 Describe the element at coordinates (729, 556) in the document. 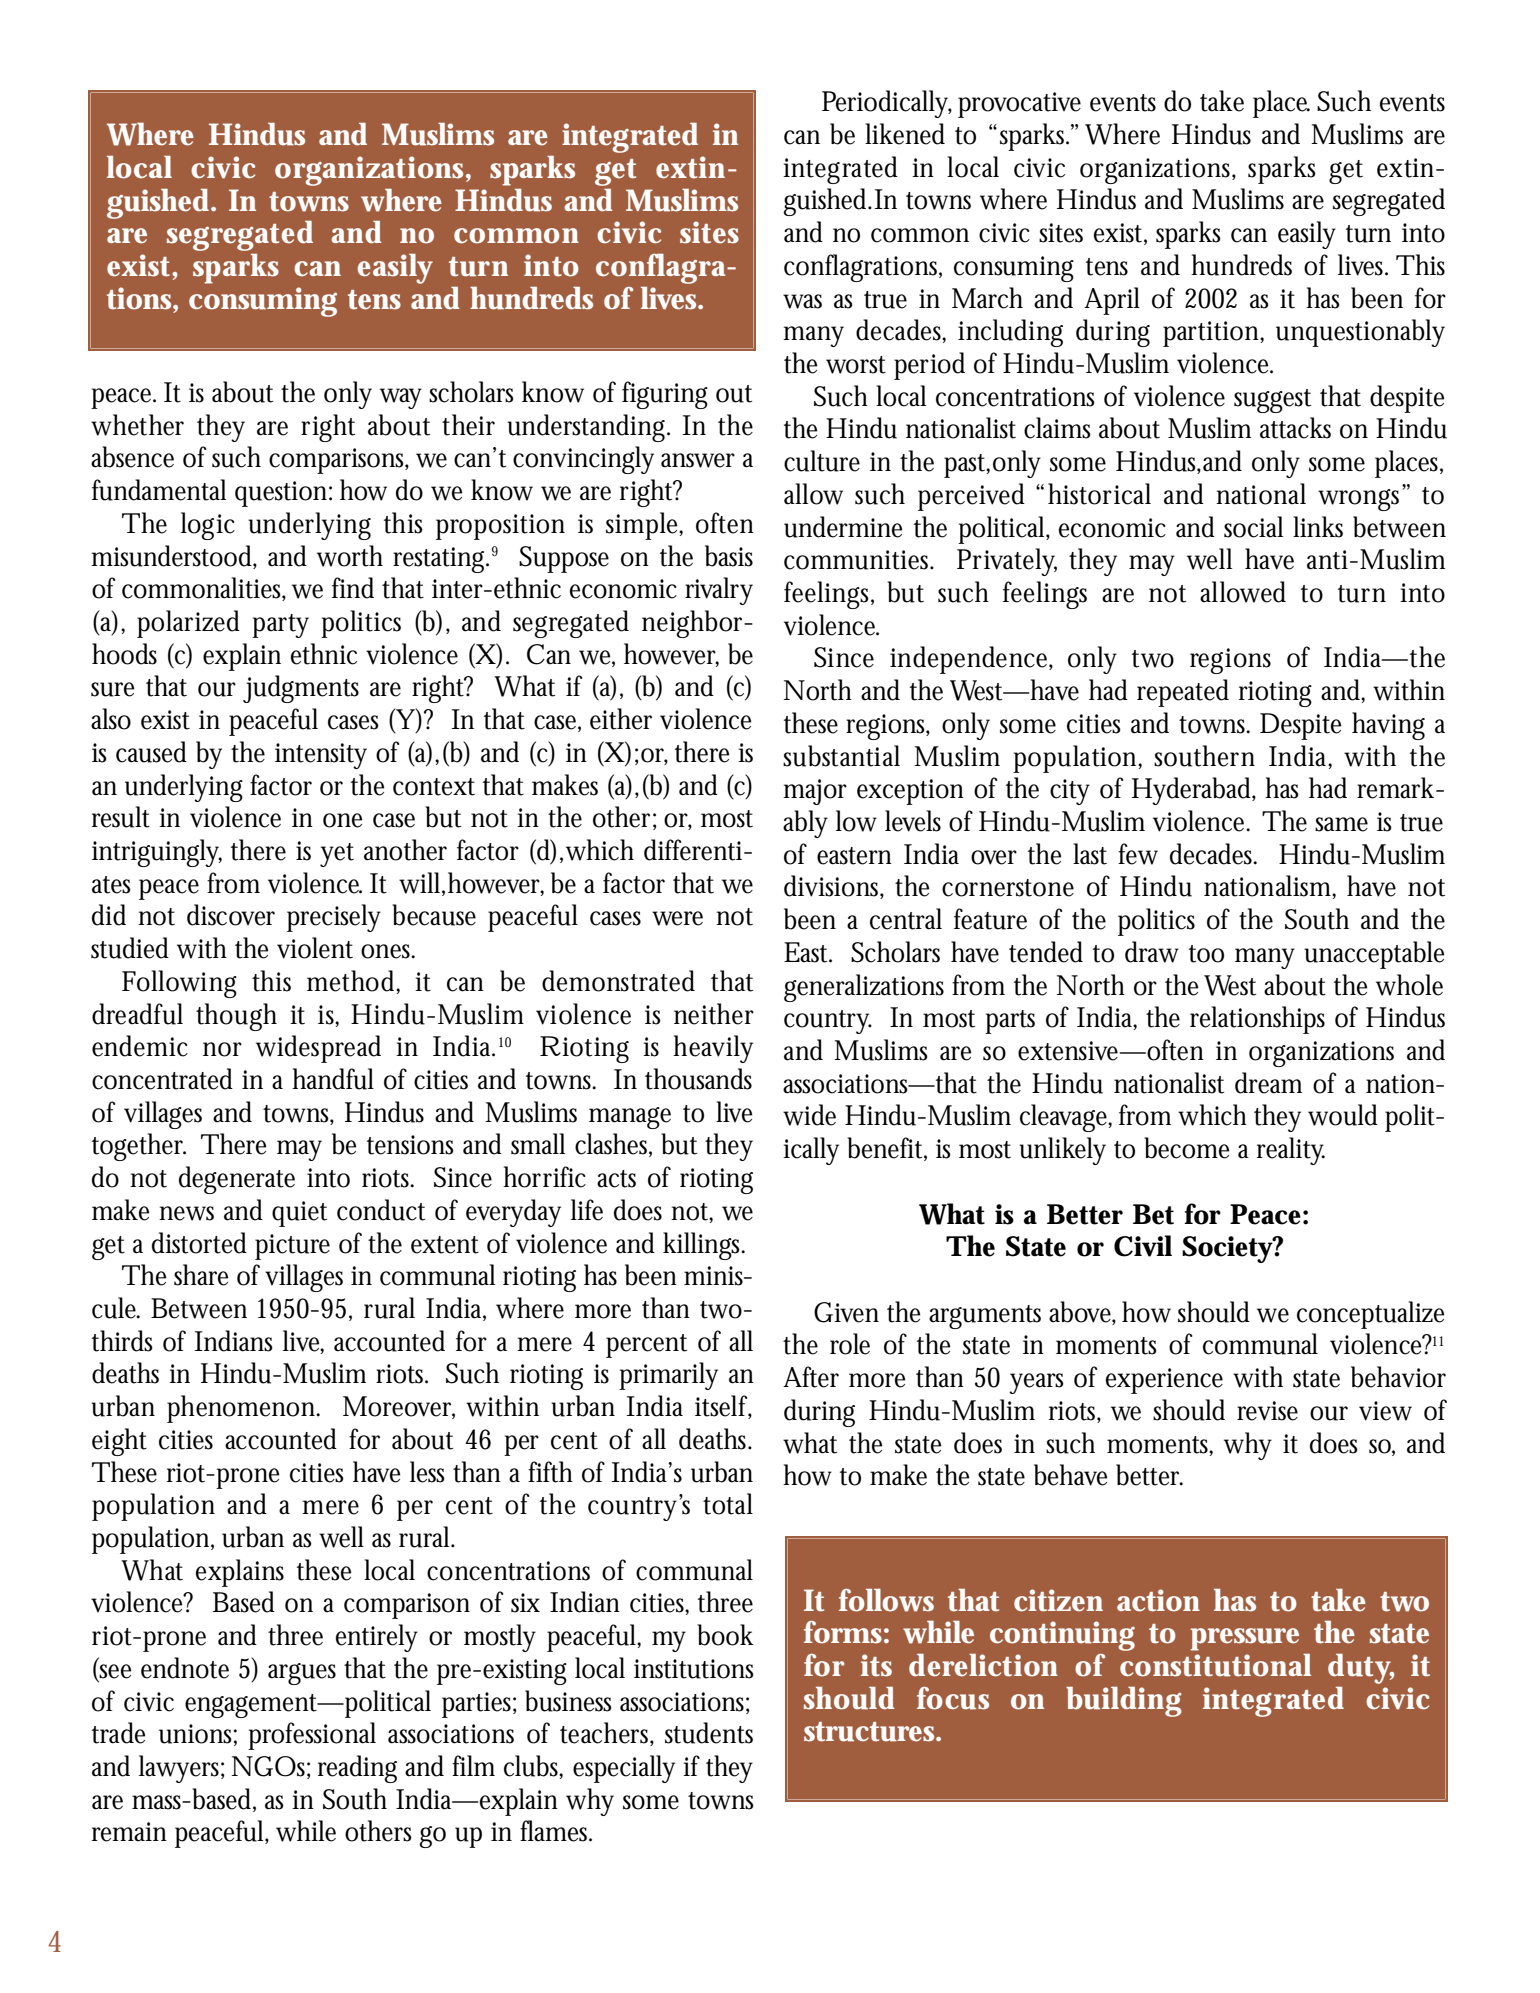

I see `basis` at that location.
